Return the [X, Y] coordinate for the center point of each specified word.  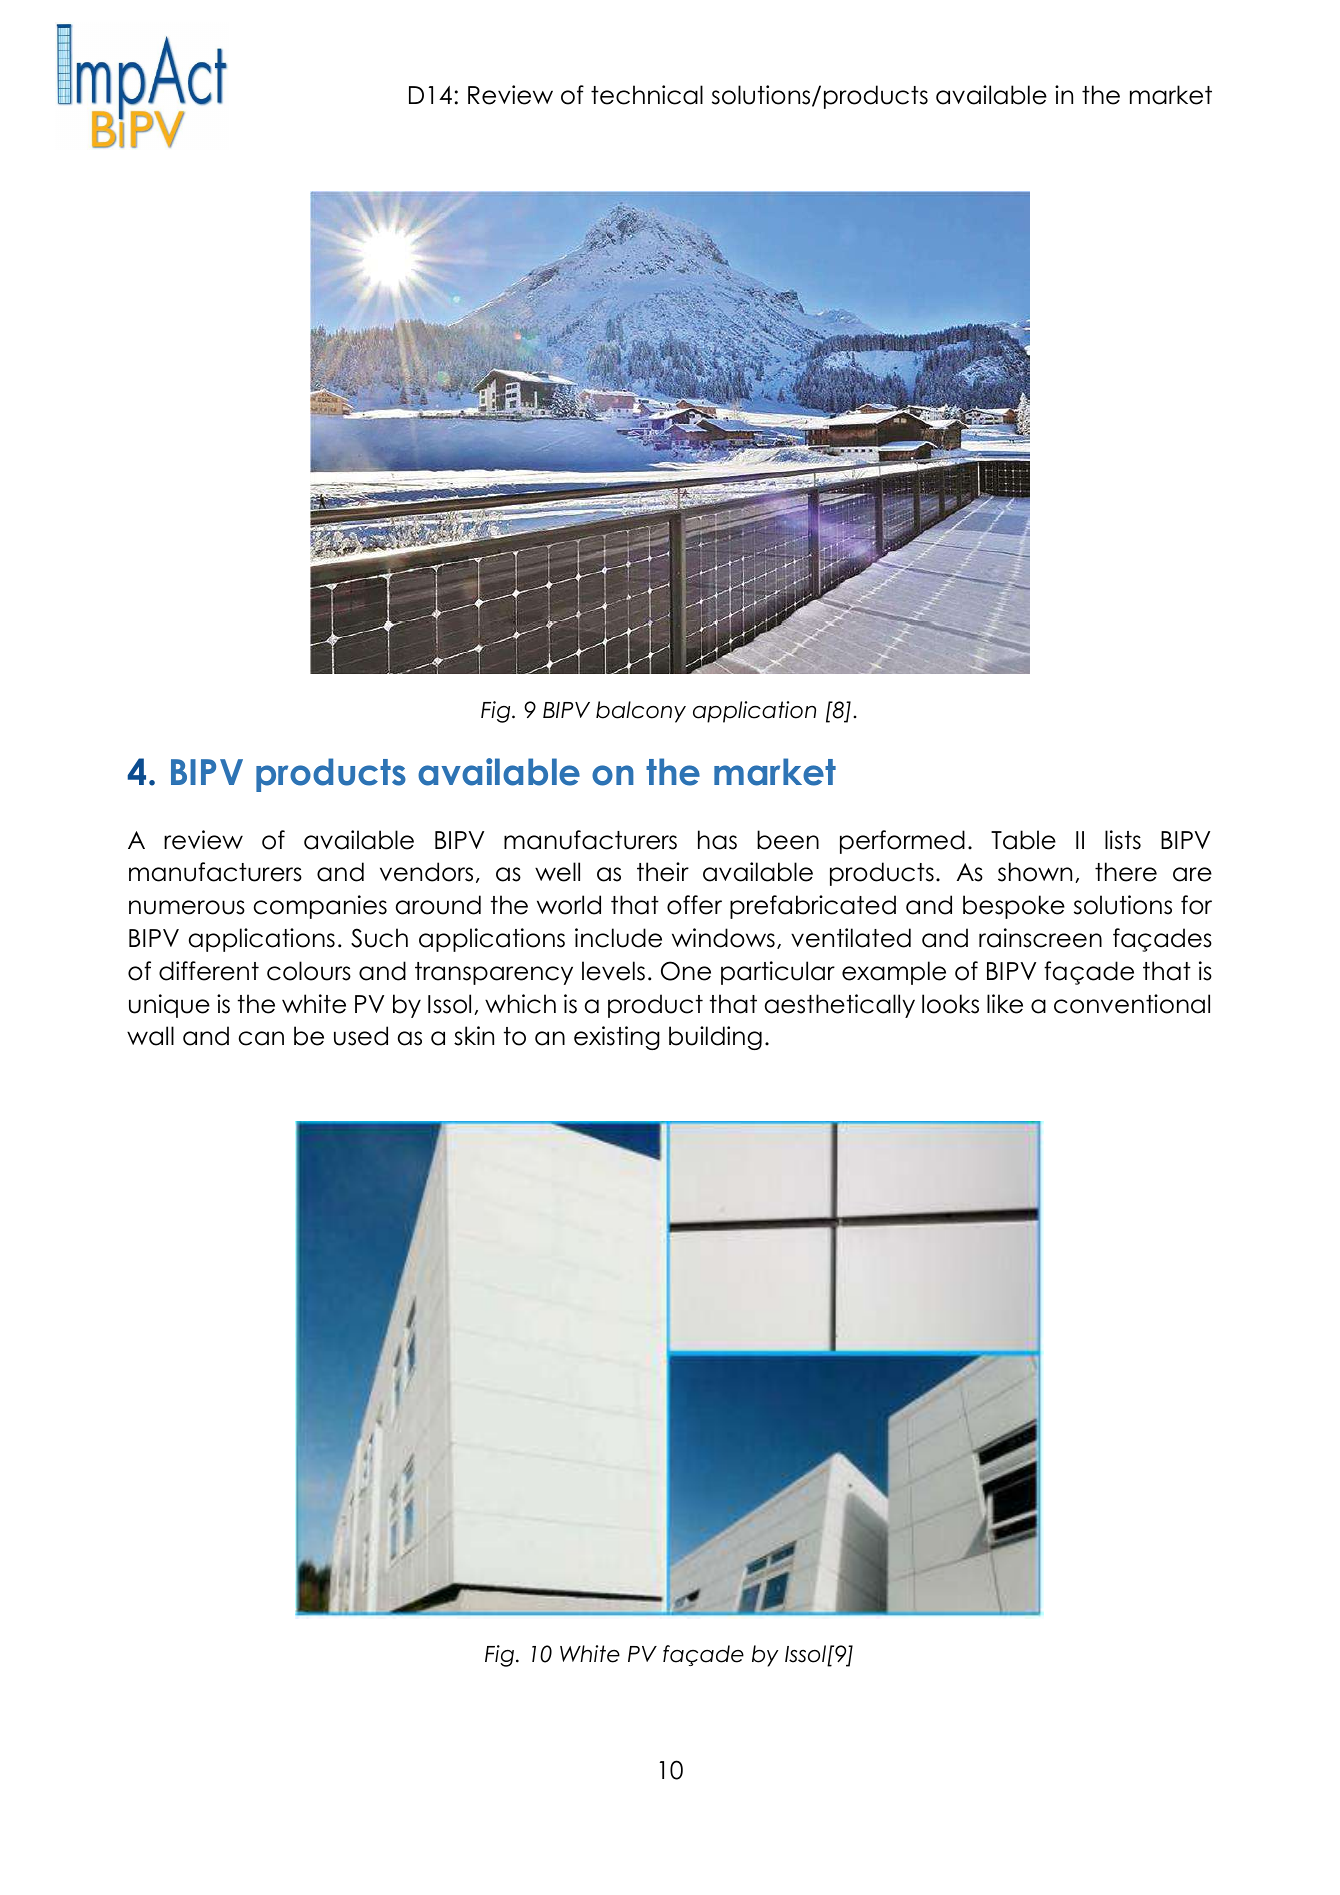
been [788, 840]
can [261, 1038]
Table [1023, 840]
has [717, 840]
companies [320, 907]
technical [647, 95]
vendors [426, 872]
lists [1123, 840]
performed [902, 842]
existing [617, 1038]
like [1005, 1004]
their [663, 872]
